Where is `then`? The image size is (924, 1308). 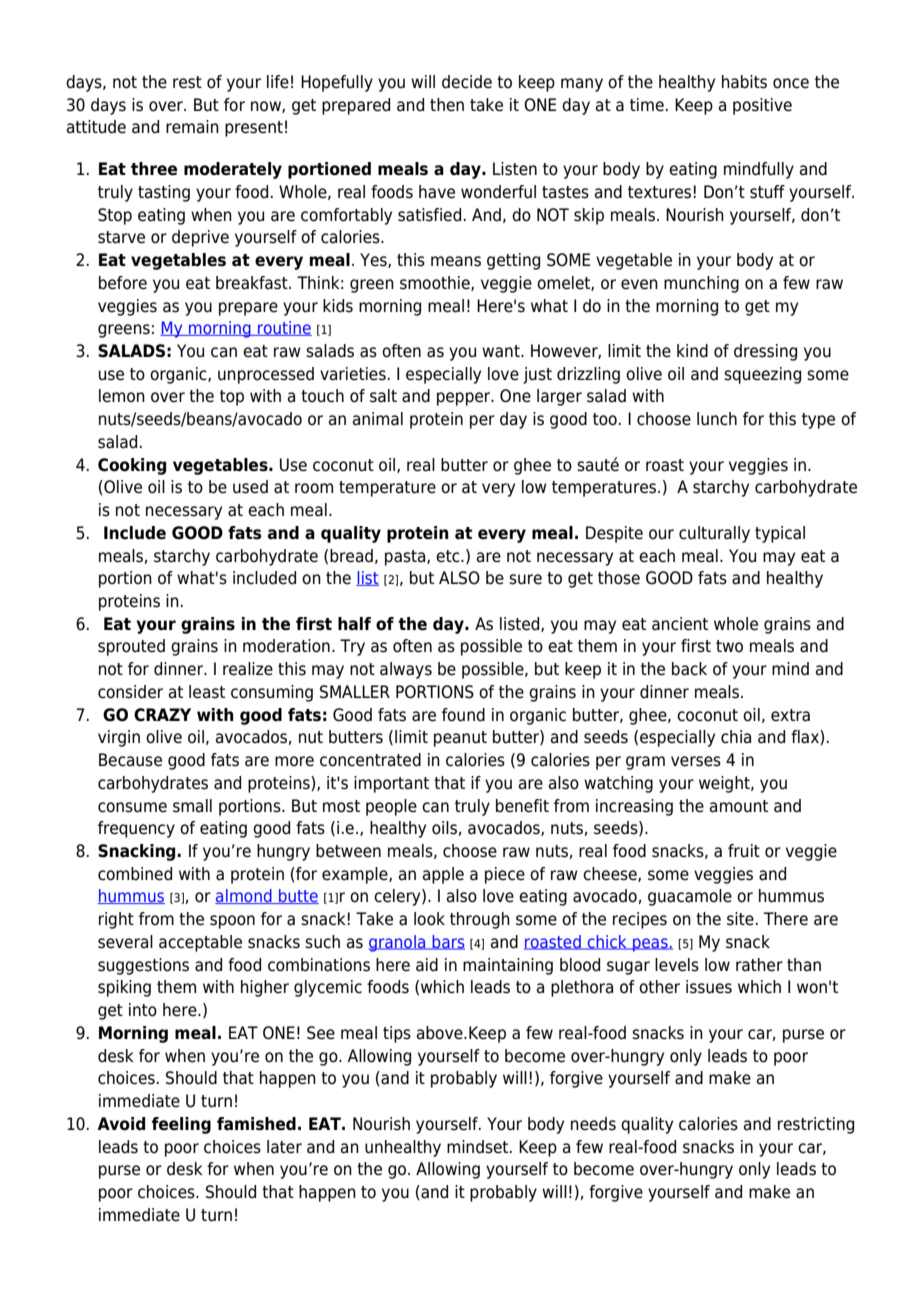 then is located at coordinates (447, 105).
